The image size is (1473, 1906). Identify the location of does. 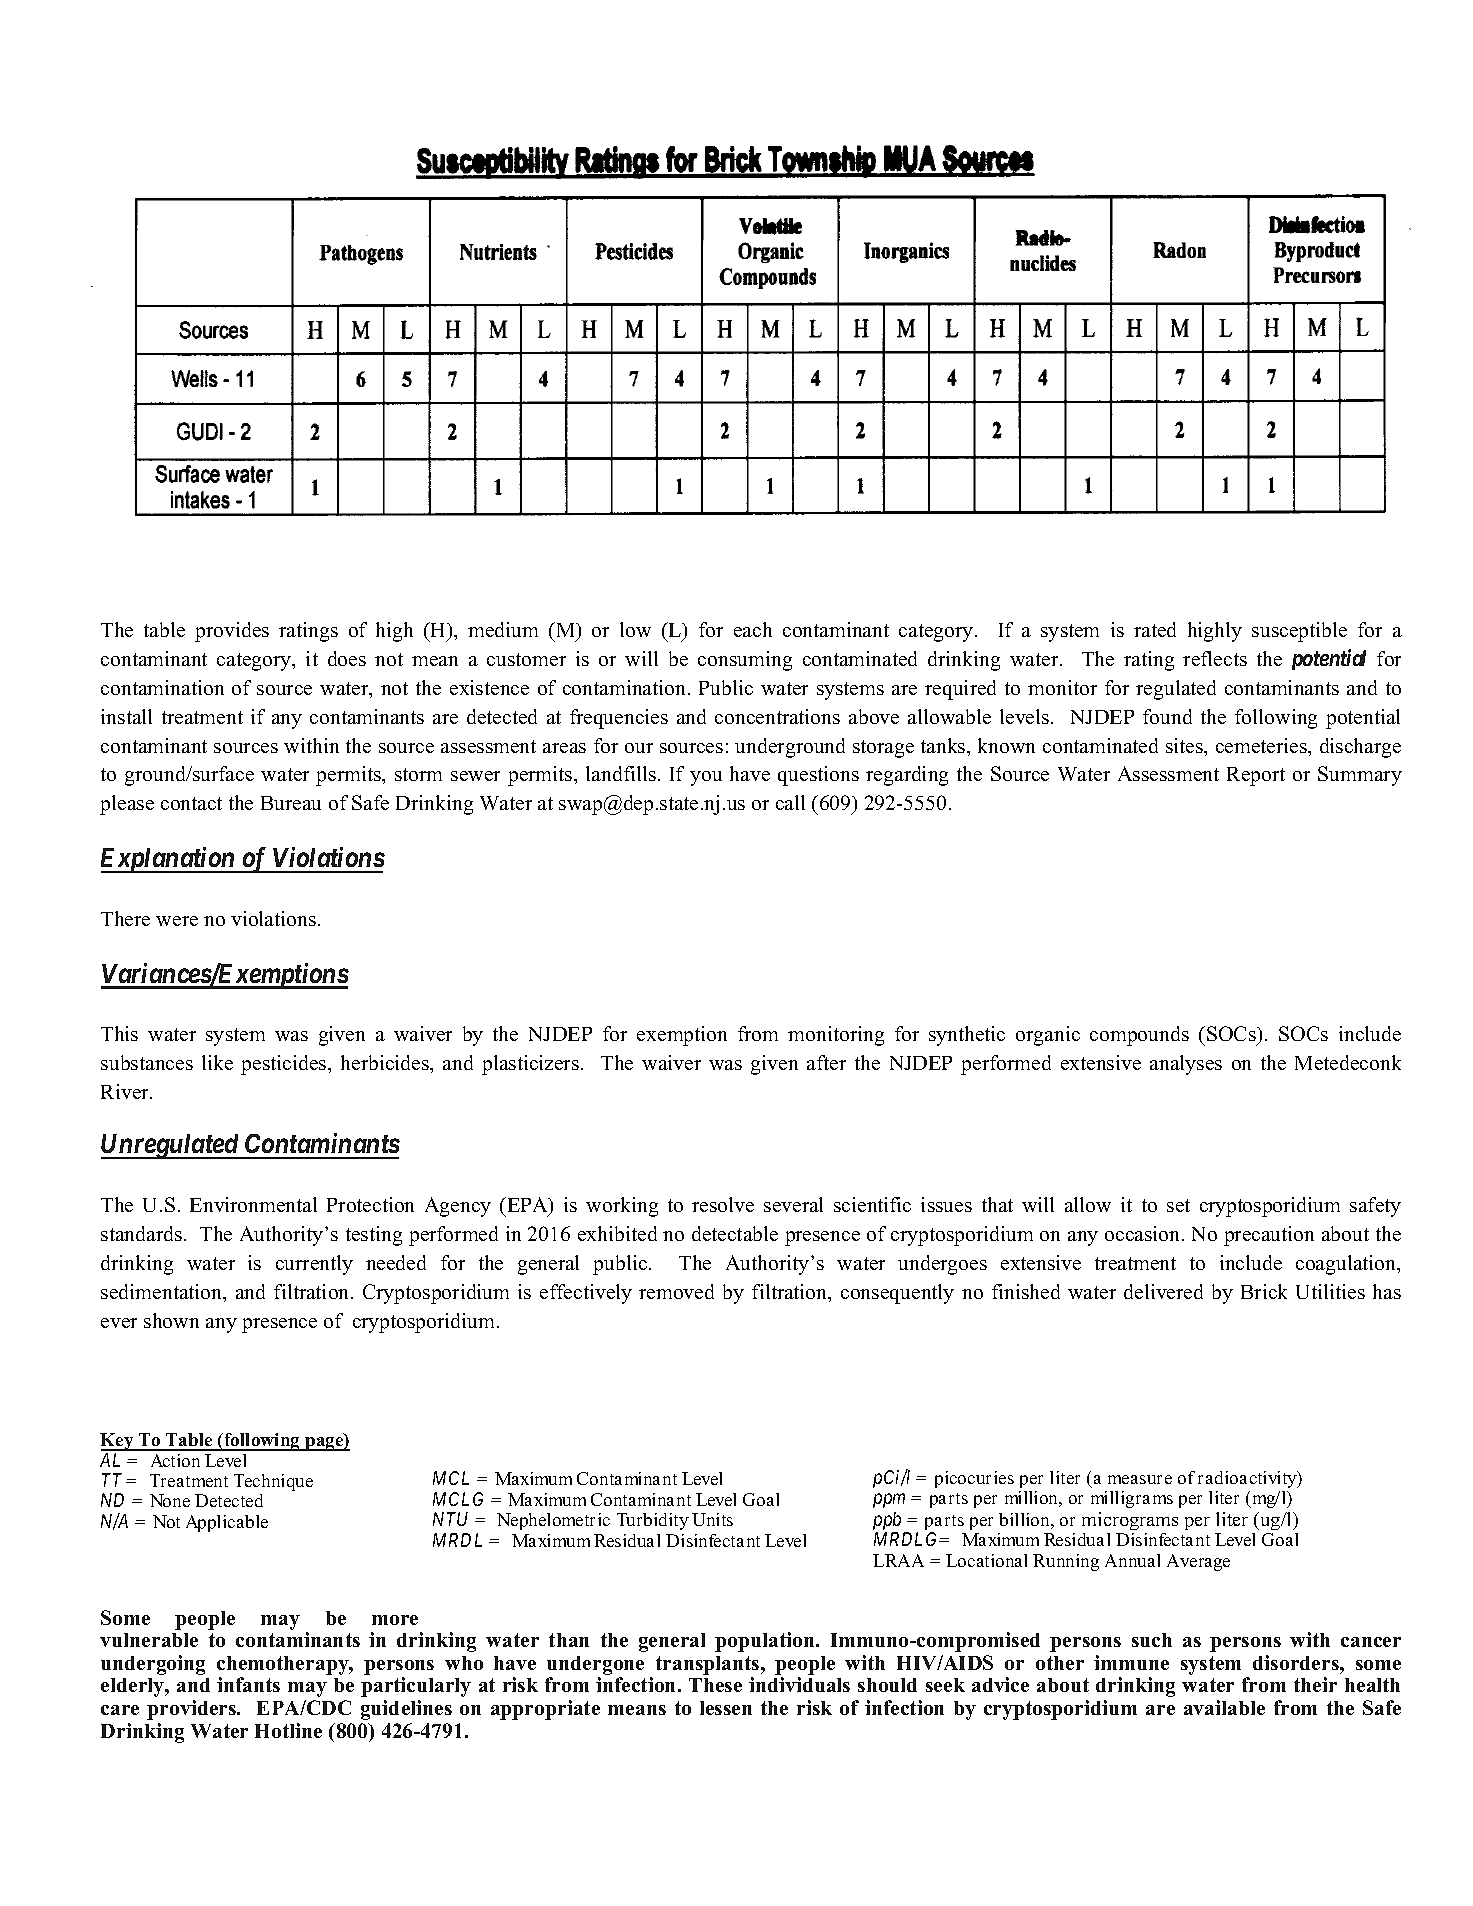
(347, 658).
